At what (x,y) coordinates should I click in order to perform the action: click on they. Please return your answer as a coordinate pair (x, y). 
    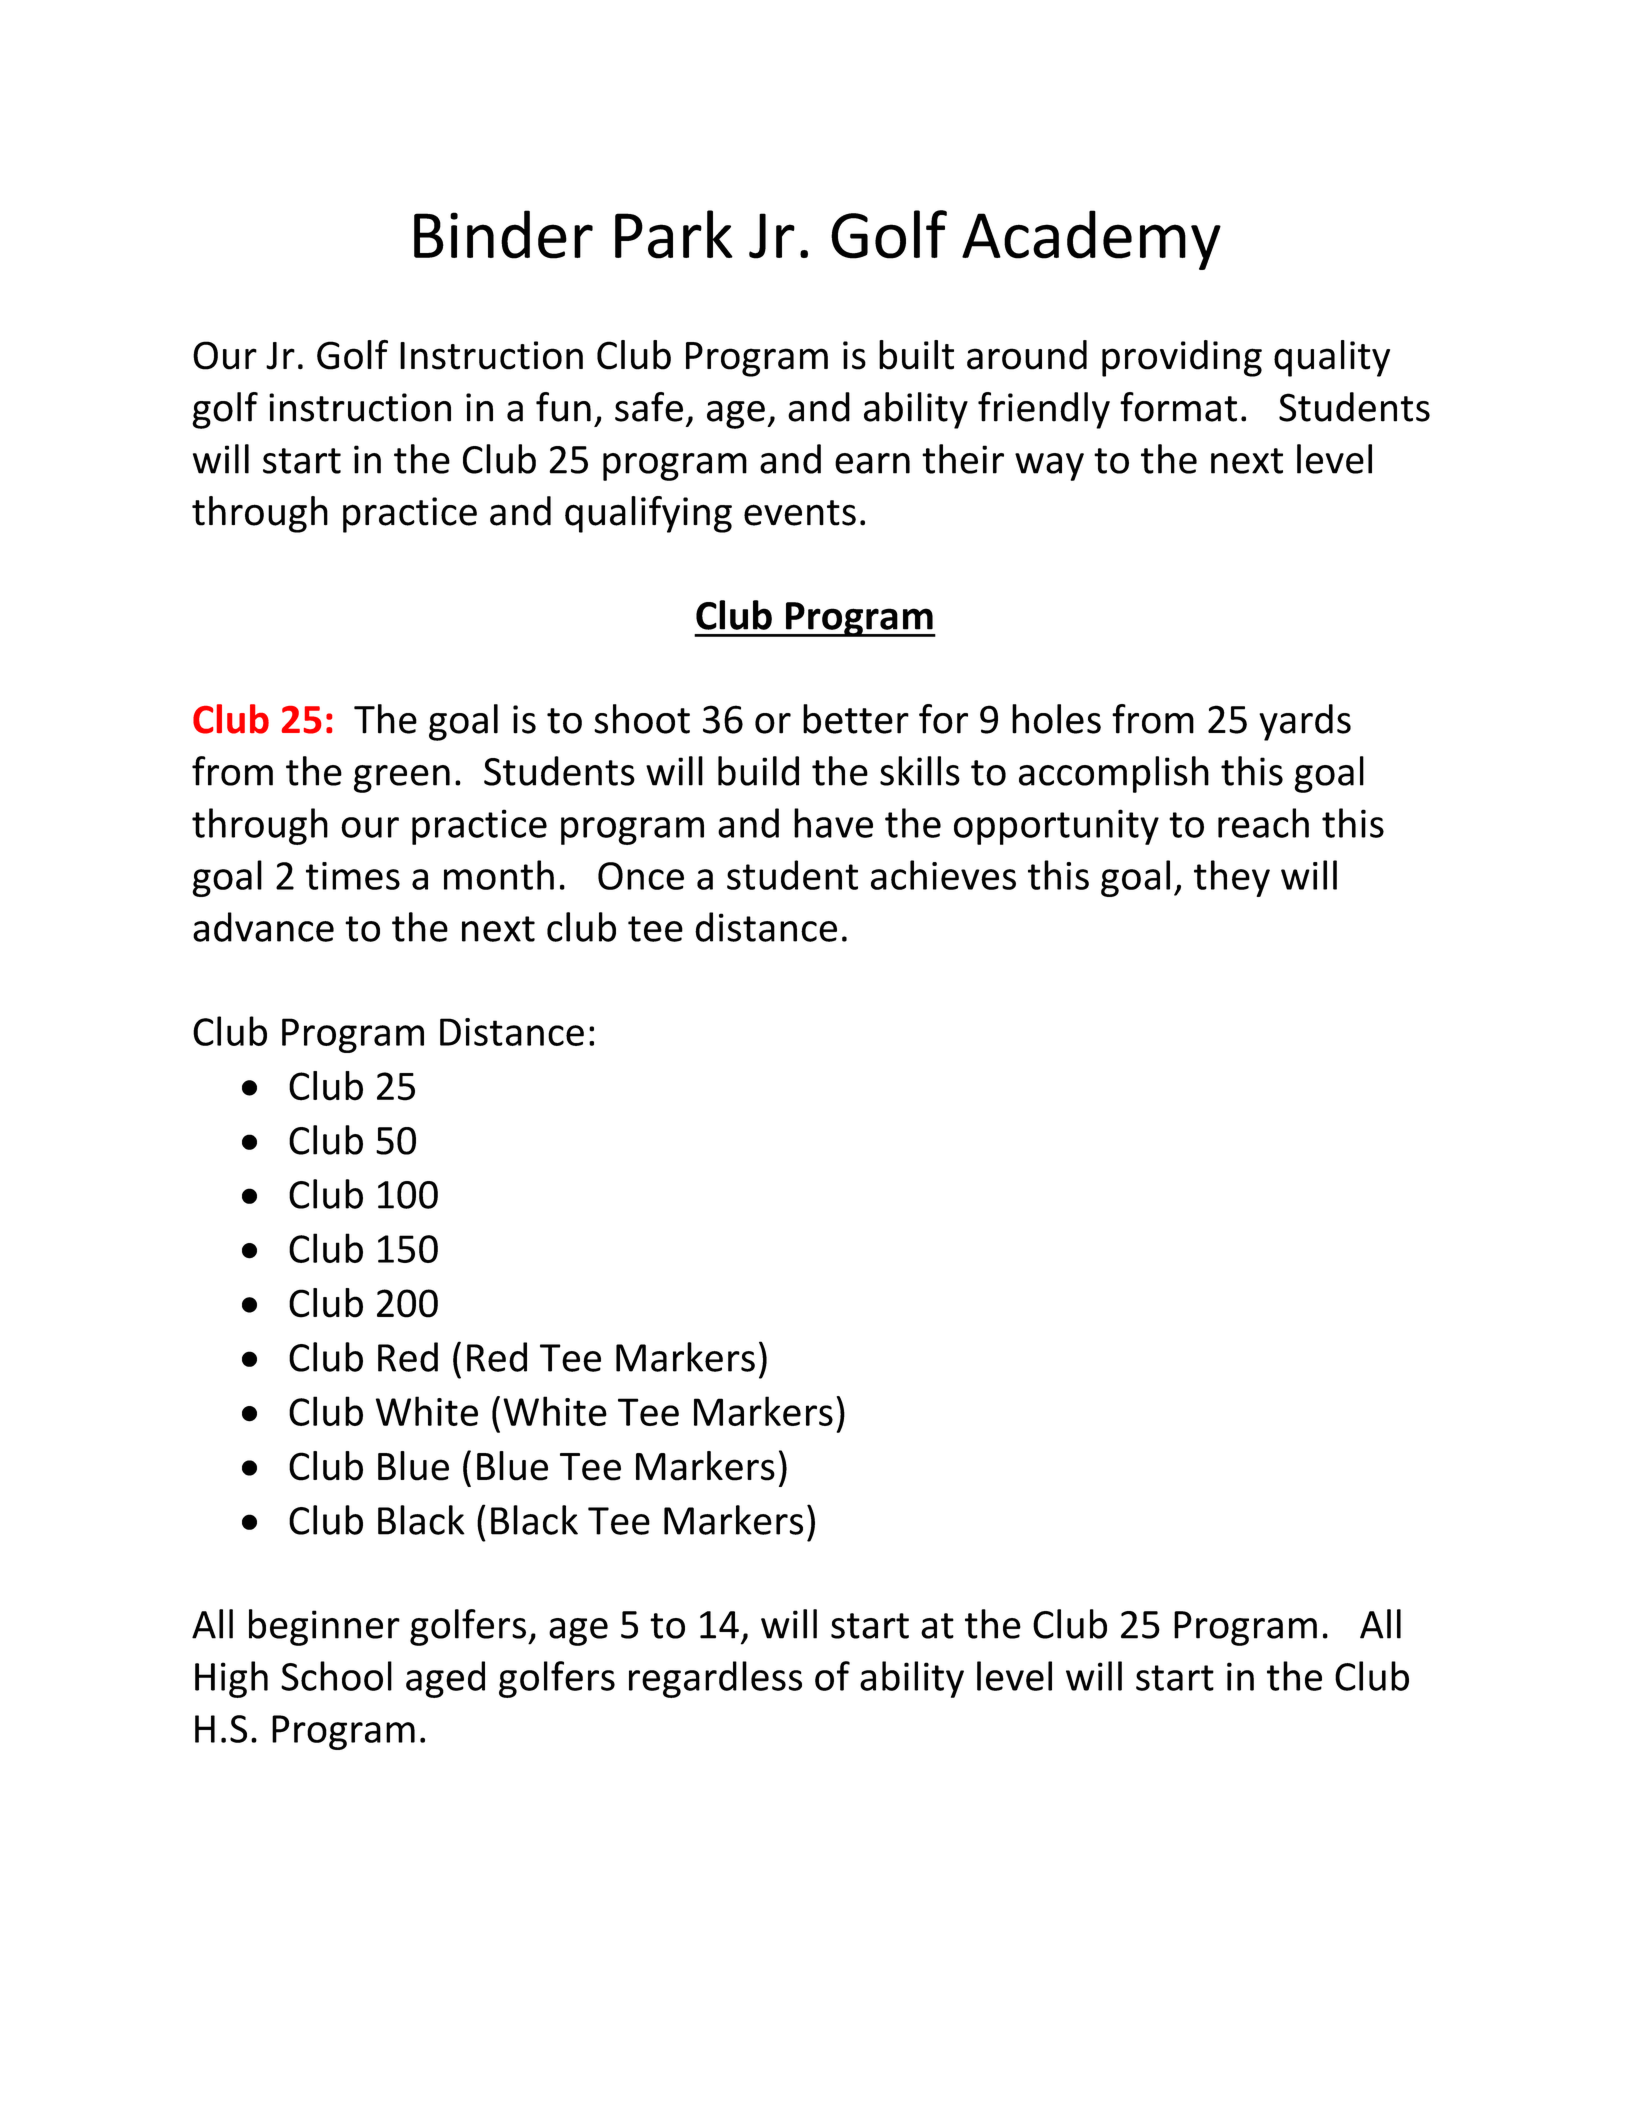
    Looking at the image, I should click on (1232, 878).
